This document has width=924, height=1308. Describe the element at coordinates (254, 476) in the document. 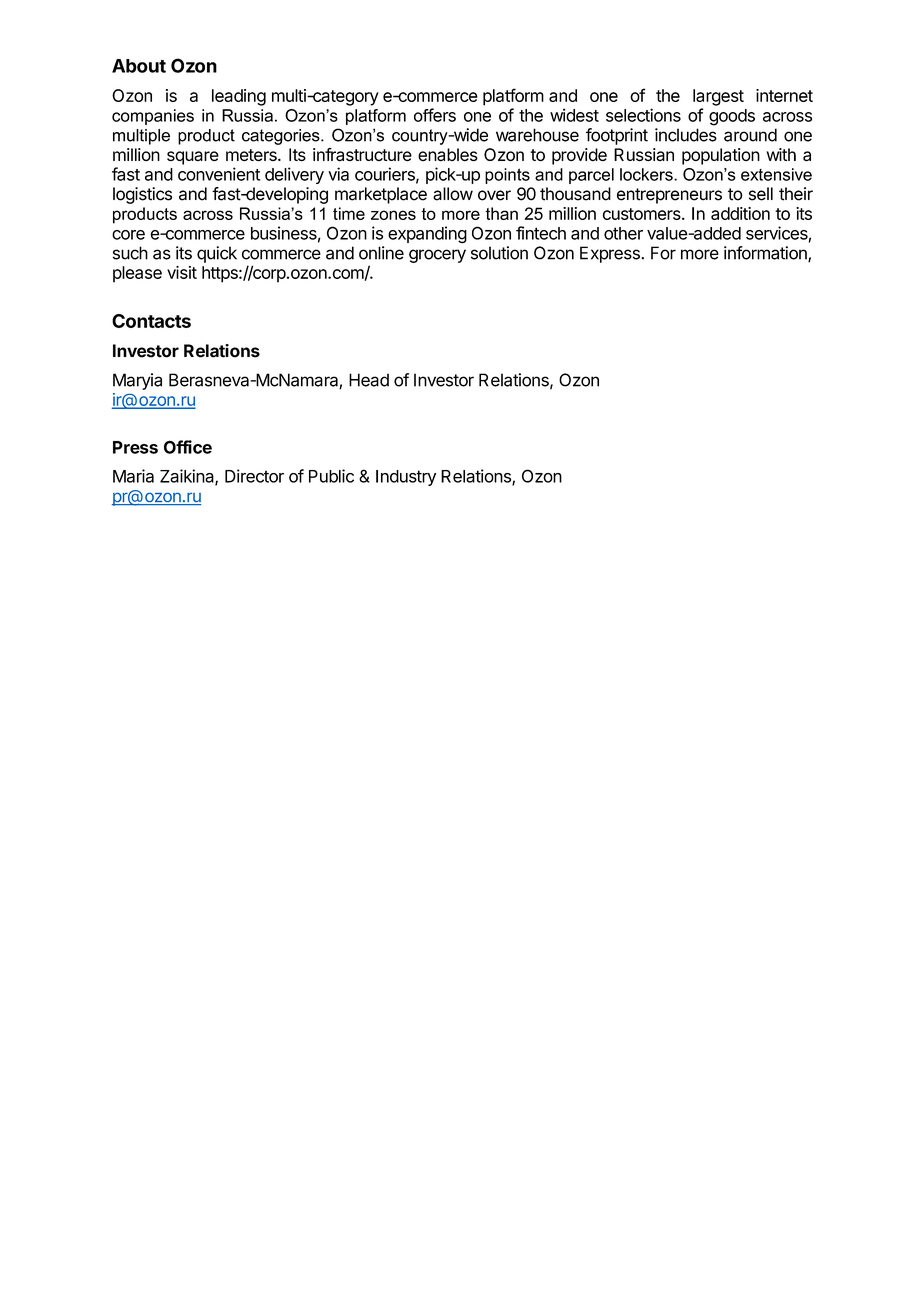

I see `Director` at that location.
